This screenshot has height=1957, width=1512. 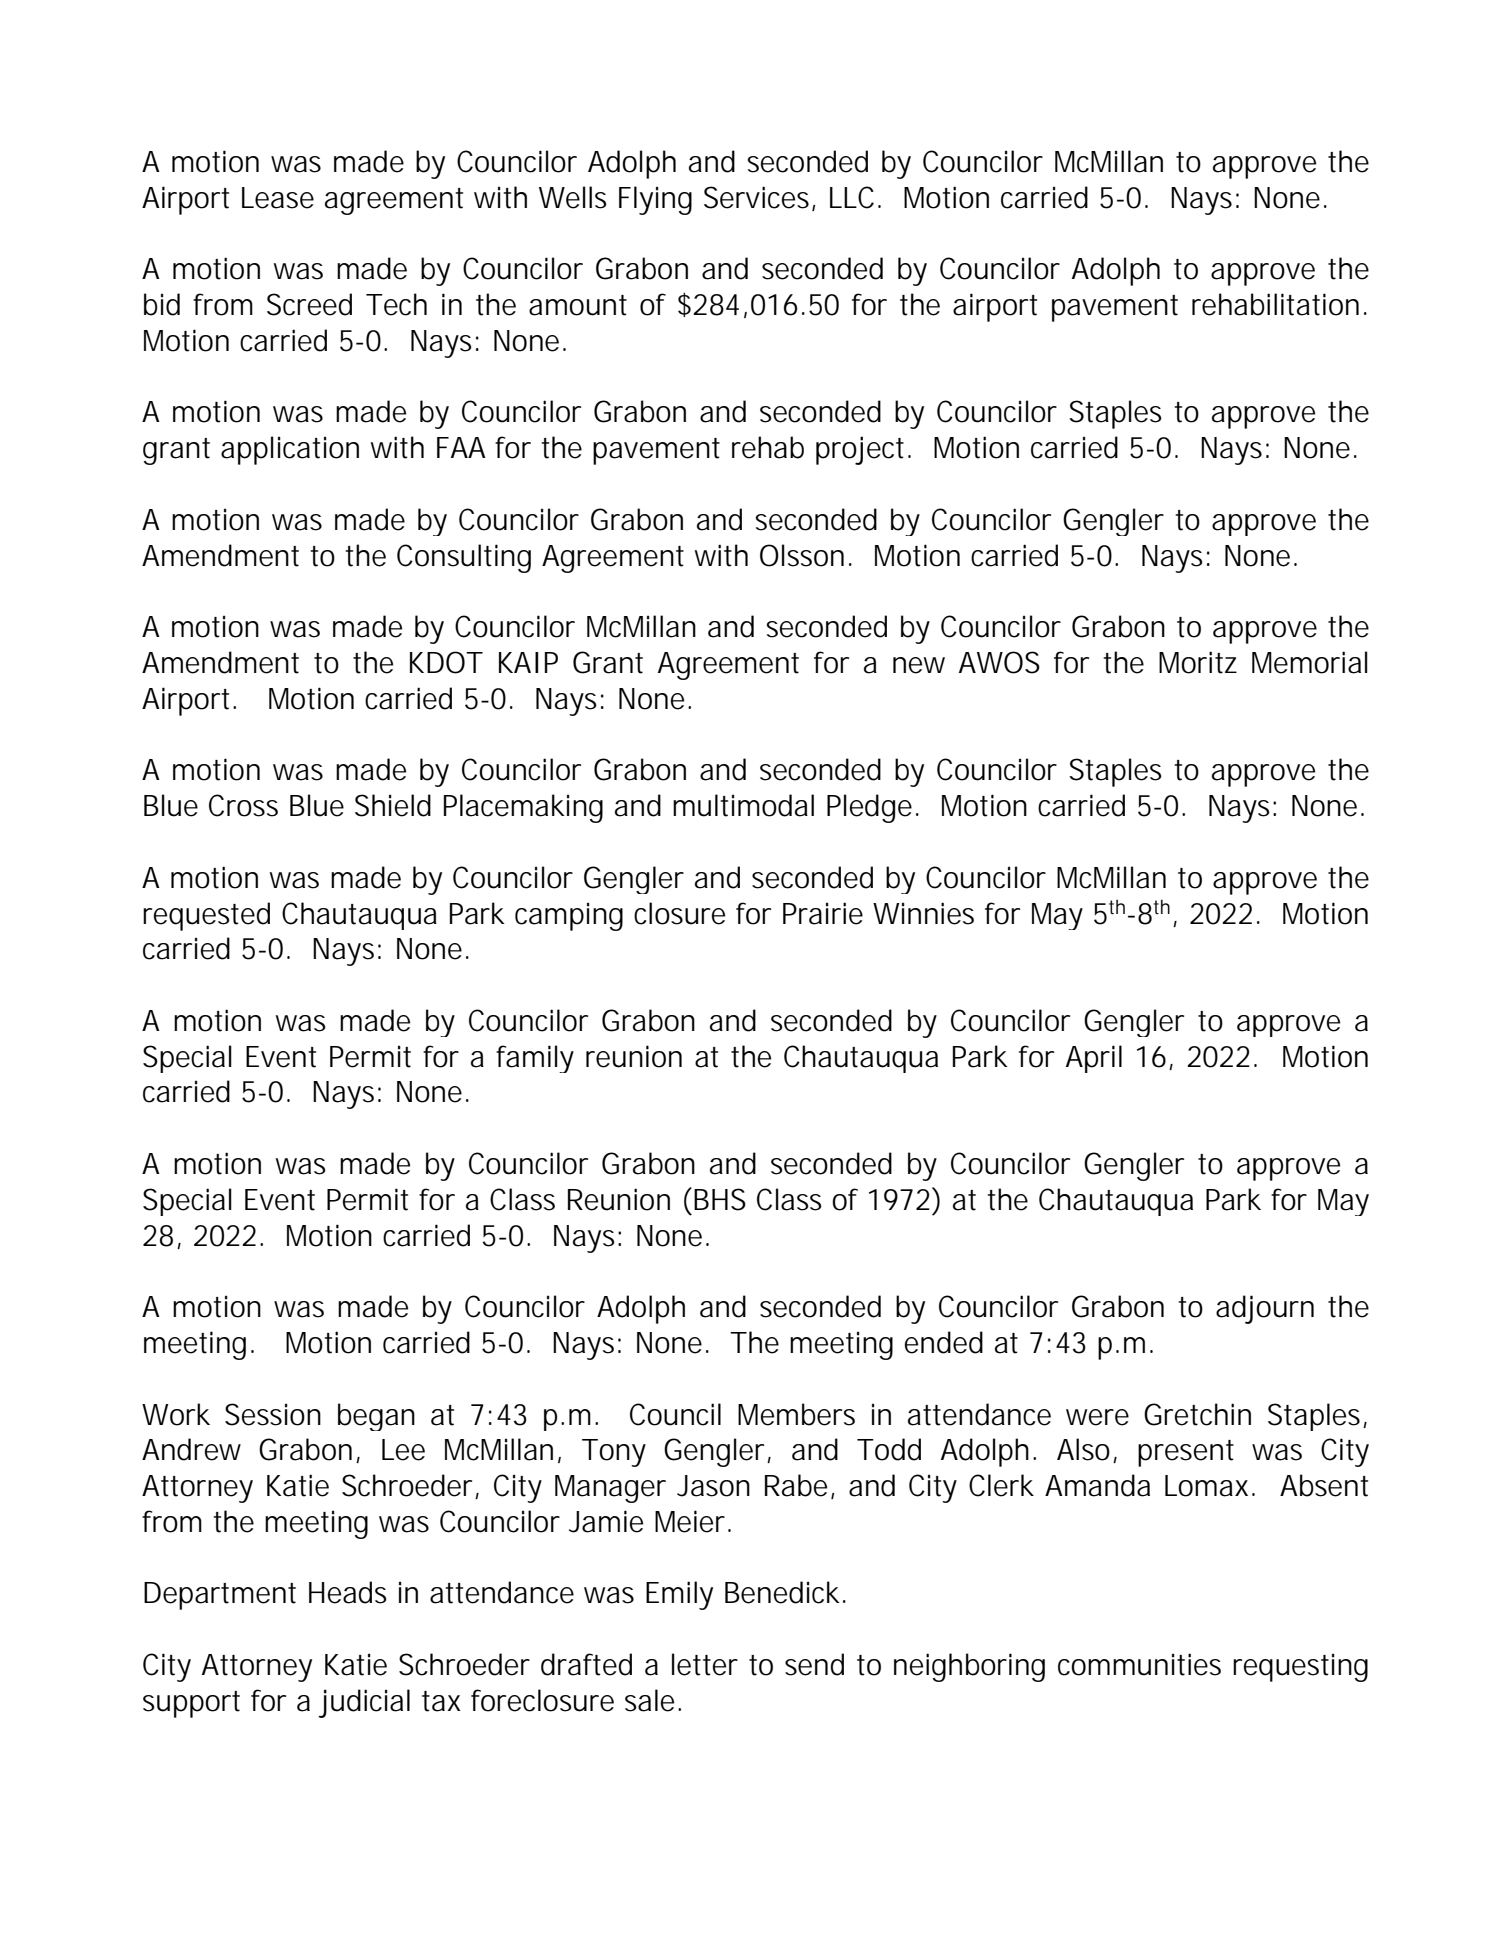 I want to click on judicial, so click(x=364, y=1703).
